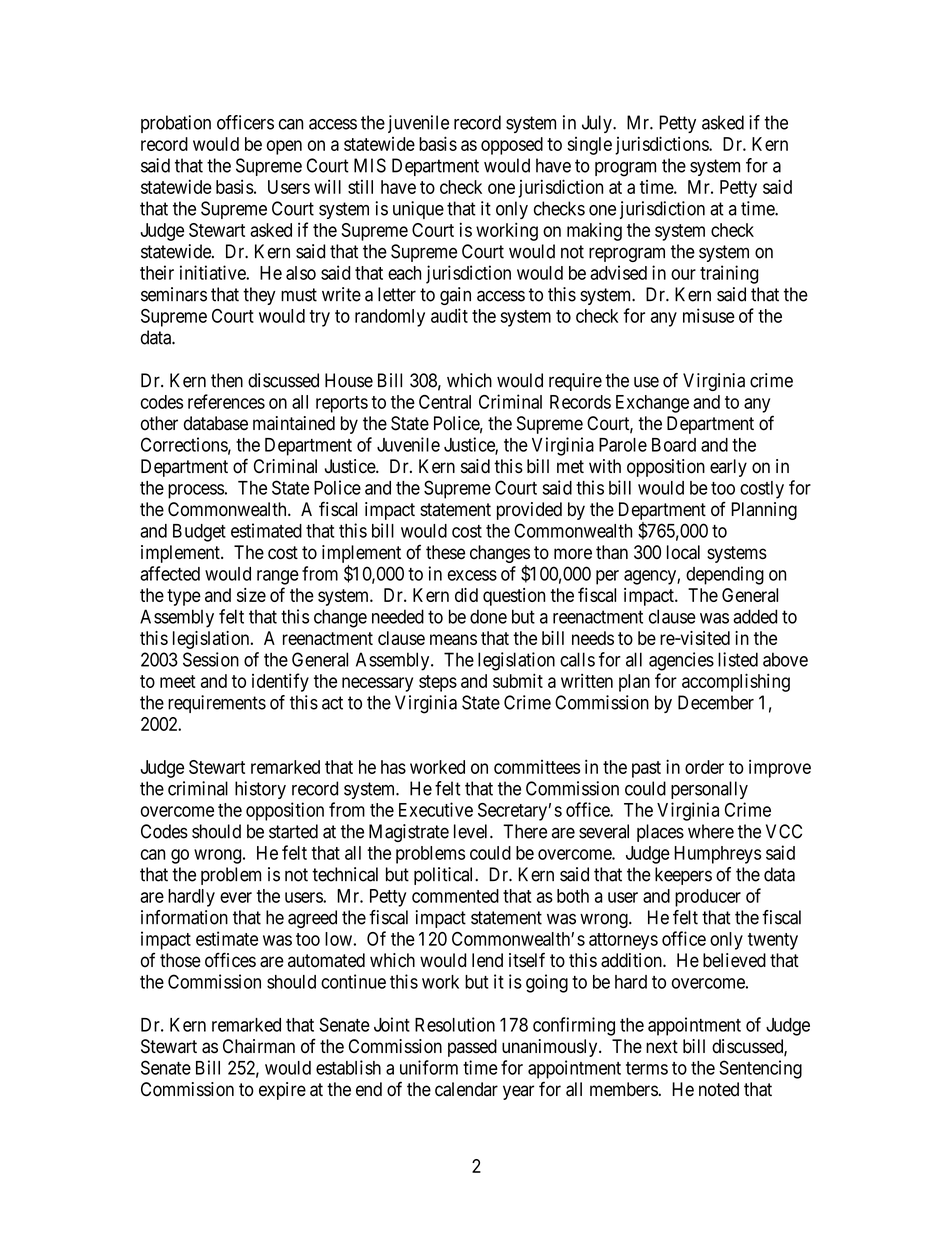 This screenshot has height=1233, width=952. What do you see at coordinates (259, 1046) in the screenshot?
I see `Chairman` at bounding box center [259, 1046].
